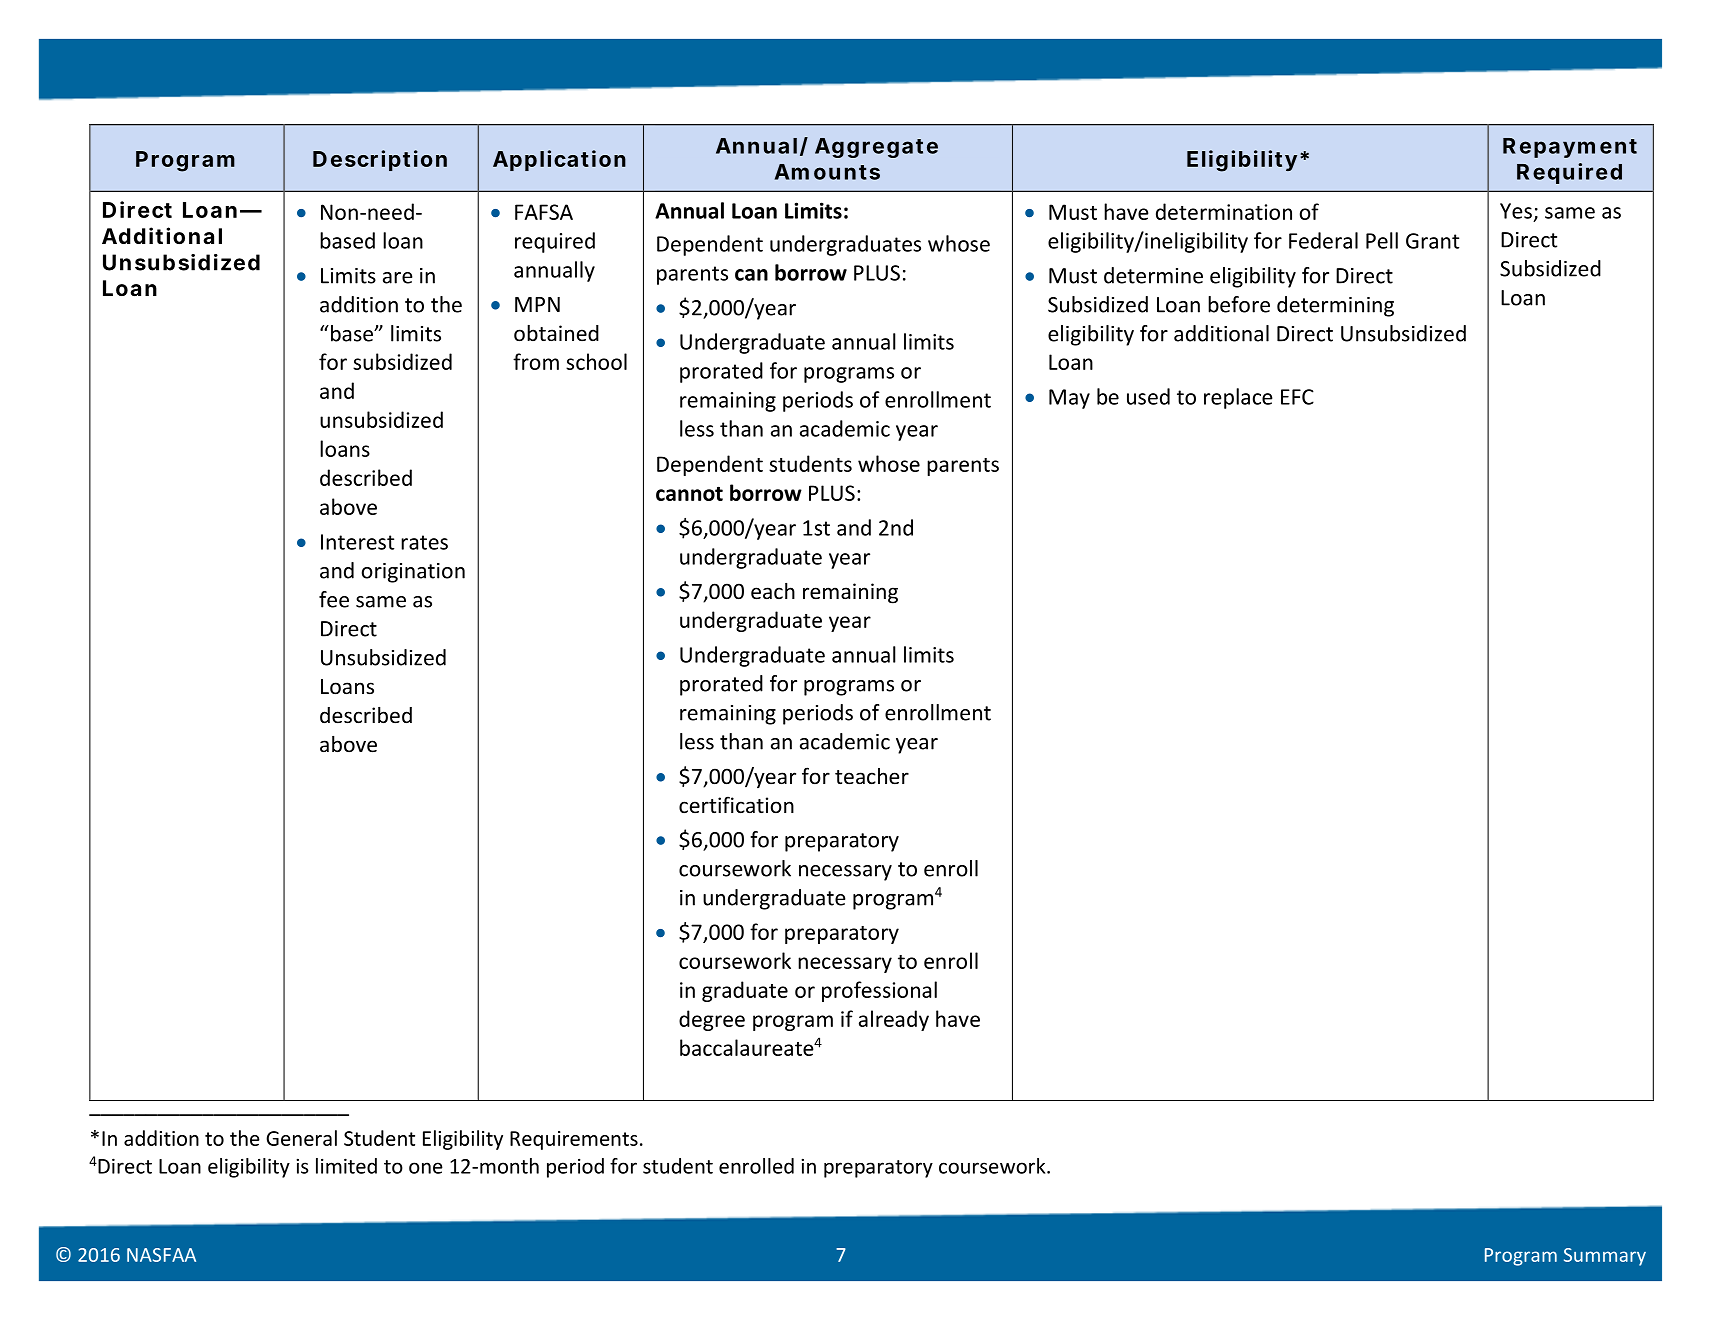  What do you see at coordinates (536, 361) in the screenshot?
I see `from` at bounding box center [536, 361].
